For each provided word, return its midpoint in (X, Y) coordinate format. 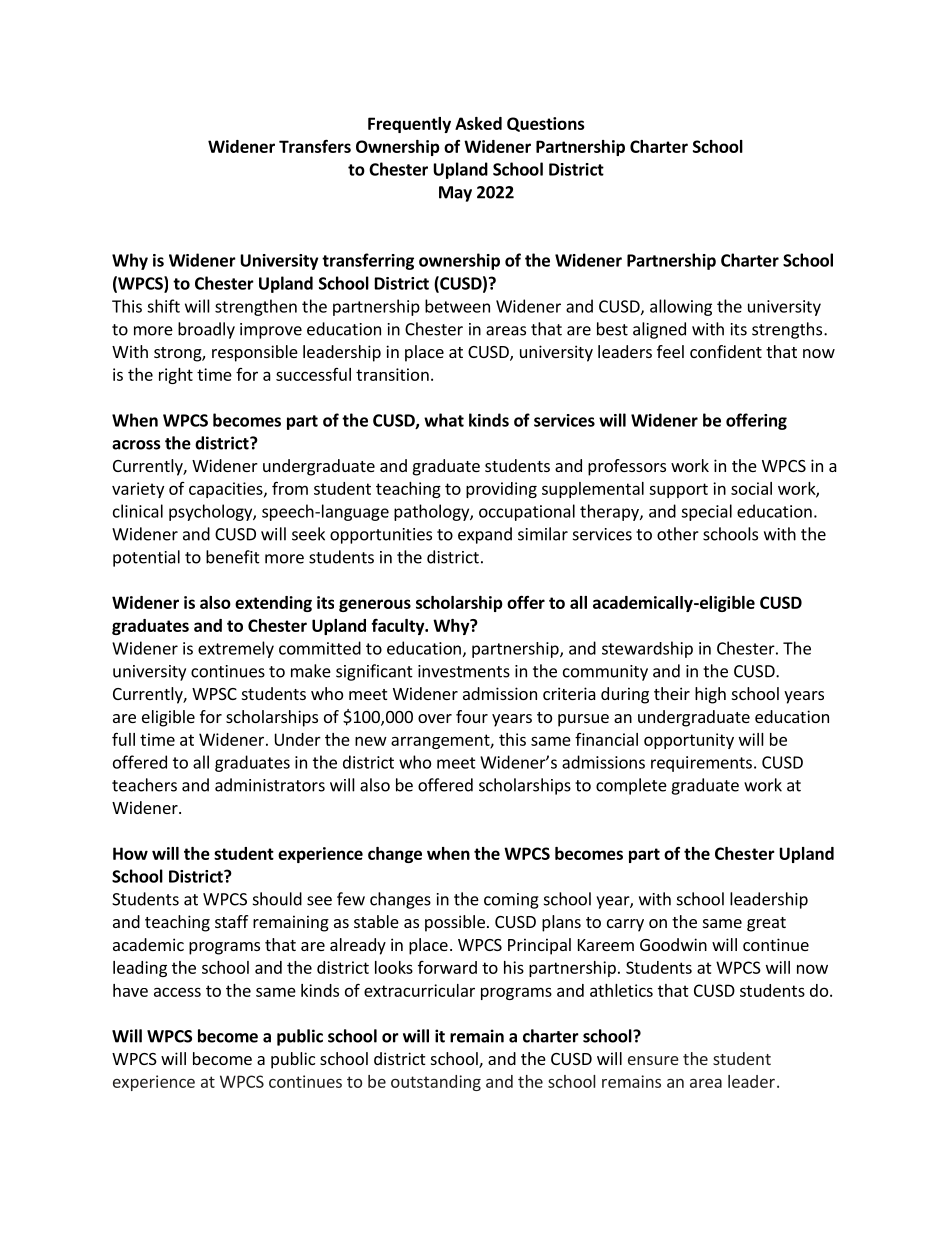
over (435, 718)
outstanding (436, 1083)
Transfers (315, 146)
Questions (546, 124)
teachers (144, 785)
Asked (478, 123)
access (177, 992)
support (678, 490)
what (444, 420)
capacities (227, 490)
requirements (701, 764)
